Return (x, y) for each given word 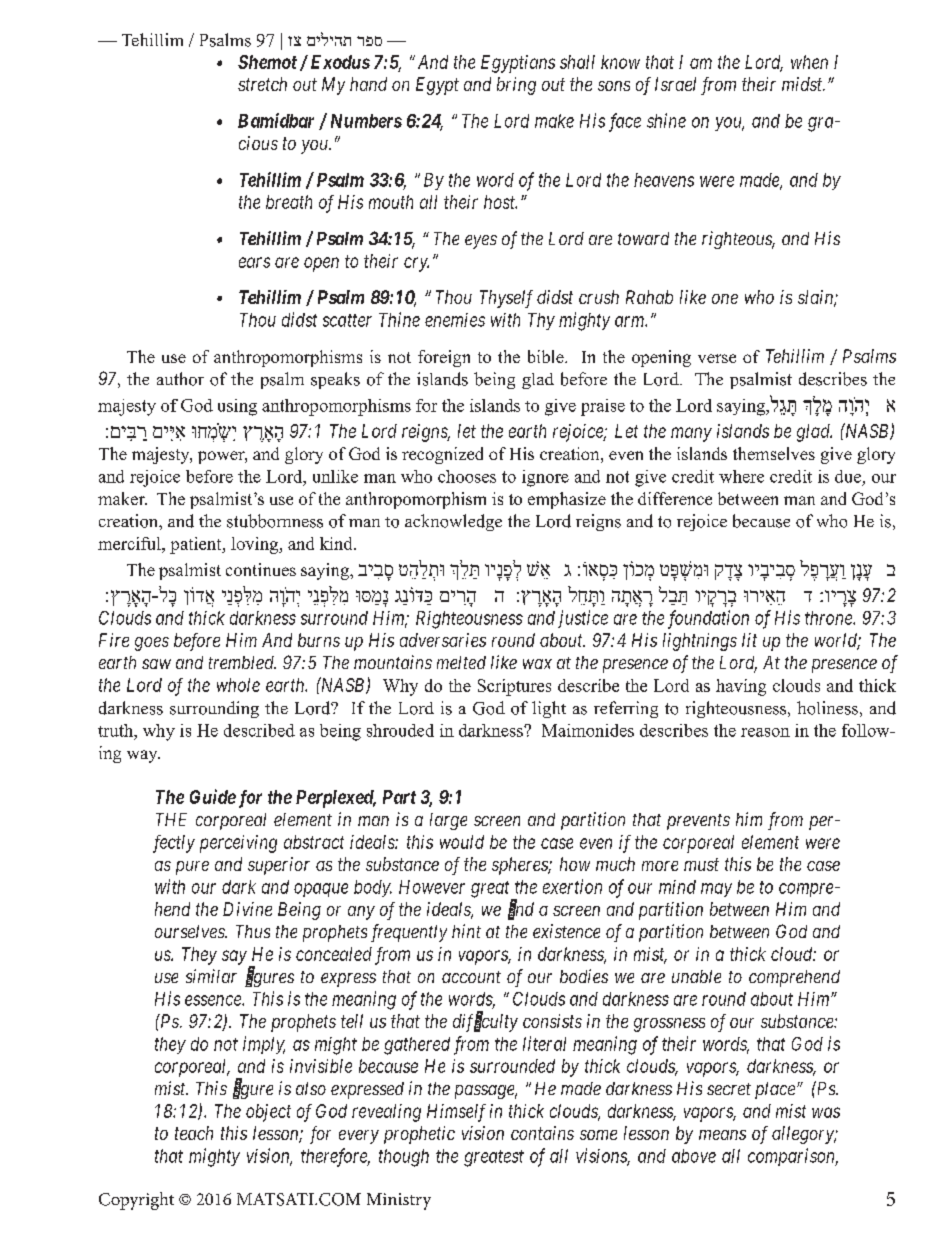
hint (466, 931)
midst (803, 84)
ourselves (191, 931)
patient (197, 545)
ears (254, 262)
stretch (262, 84)
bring (516, 86)
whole (238, 685)
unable (696, 976)
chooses (467, 476)
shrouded (400, 730)
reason (765, 732)
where (741, 476)
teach (194, 1133)
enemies (455, 320)
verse (717, 358)
